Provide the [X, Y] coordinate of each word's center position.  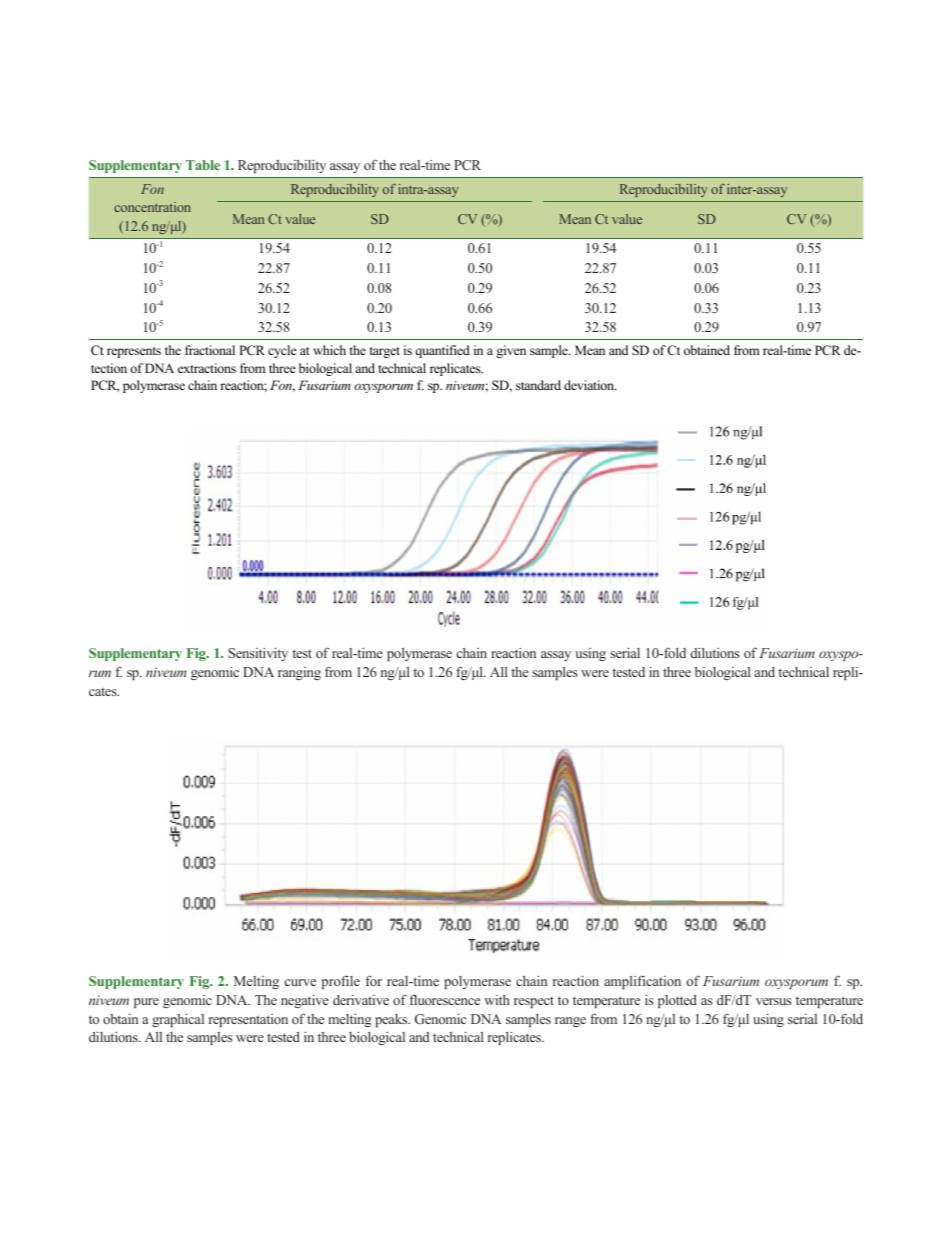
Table [203, 165]
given [511, 351]
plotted [677, 1001]
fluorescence [445, 999]
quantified [442, 351]
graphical [178, 1020]
